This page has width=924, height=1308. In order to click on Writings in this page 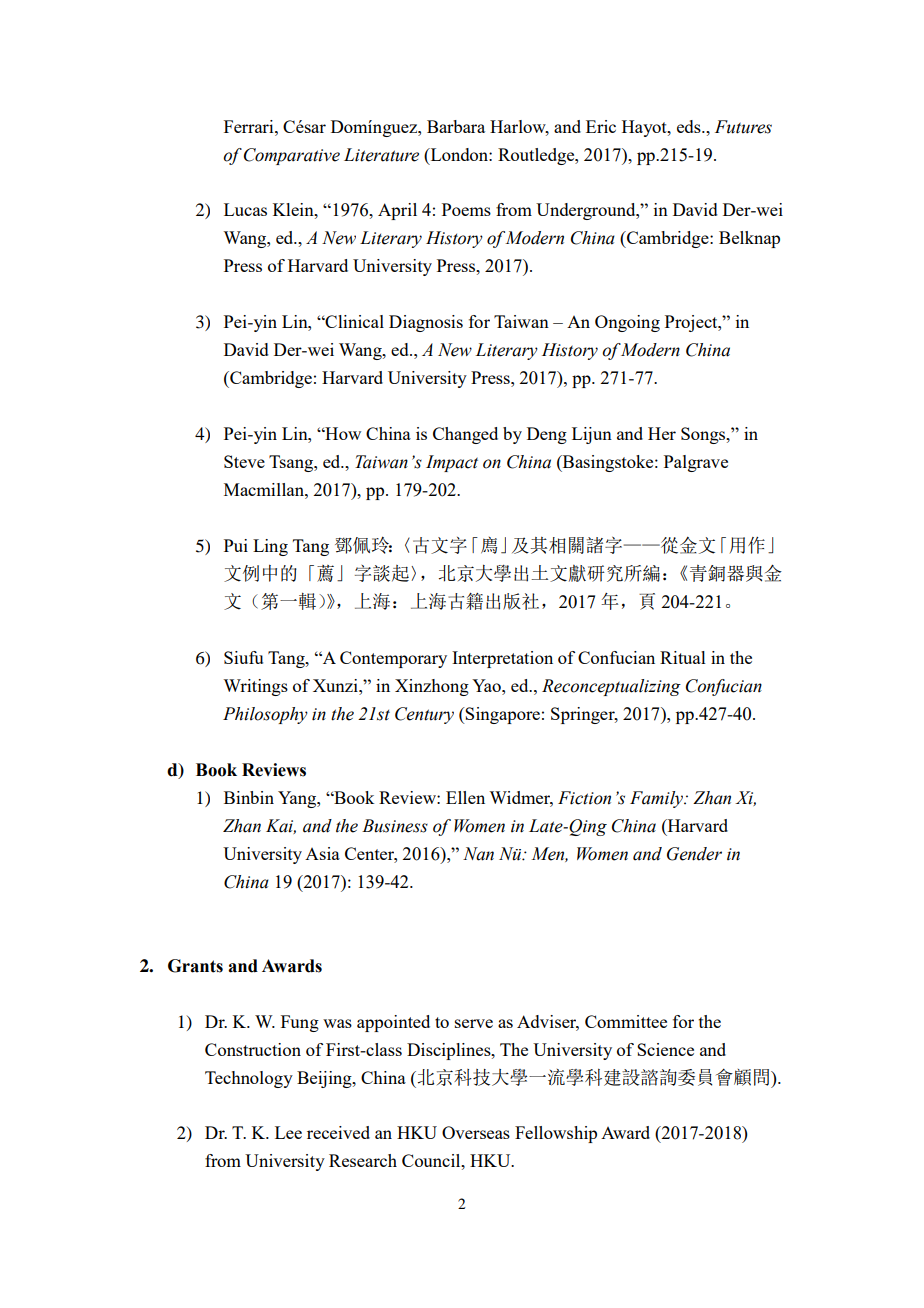, I will do `click(255, 687)`.
